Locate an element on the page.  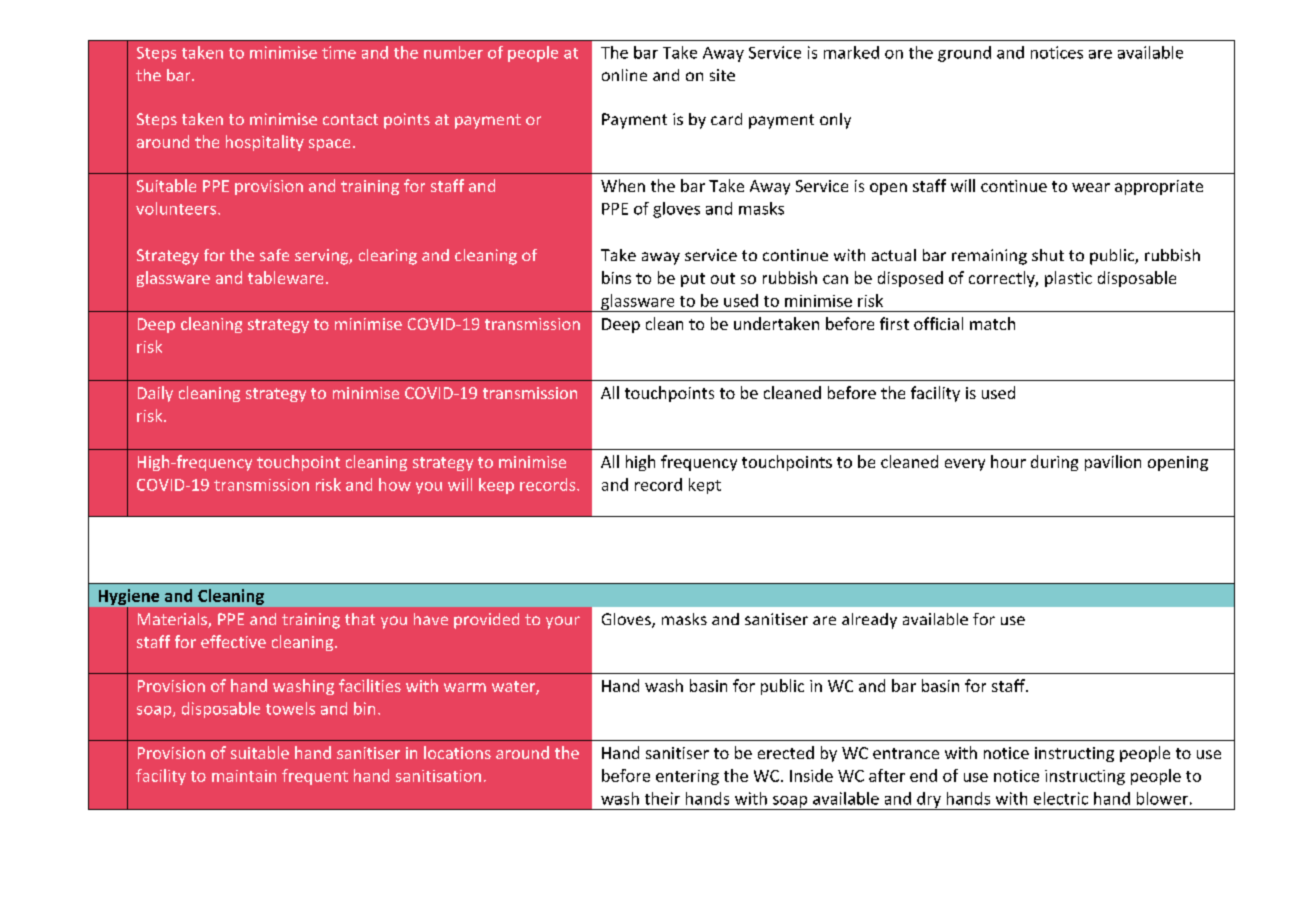
maintain is located at coordinates (244, 776).
